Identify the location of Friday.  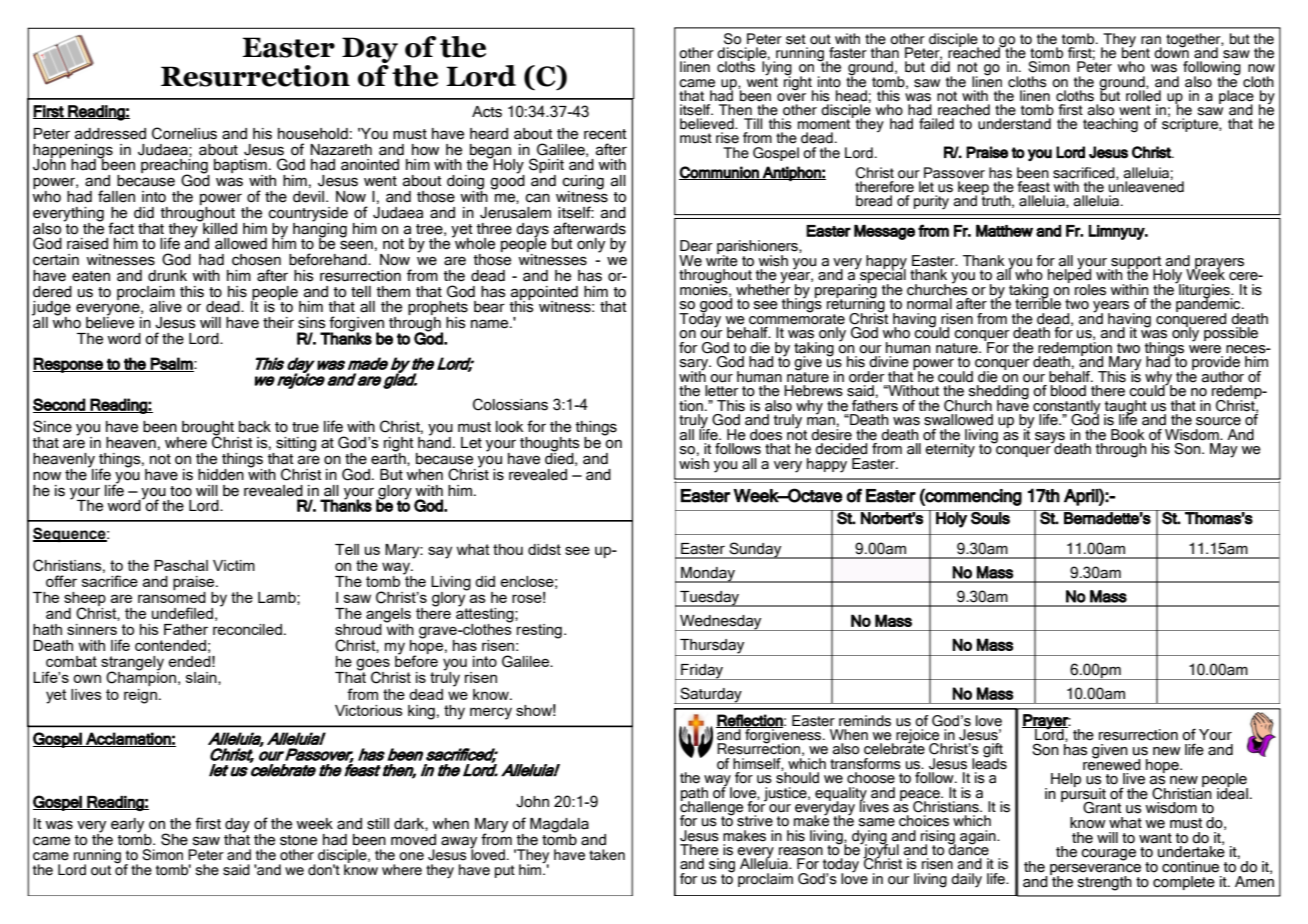
(702, 672).
